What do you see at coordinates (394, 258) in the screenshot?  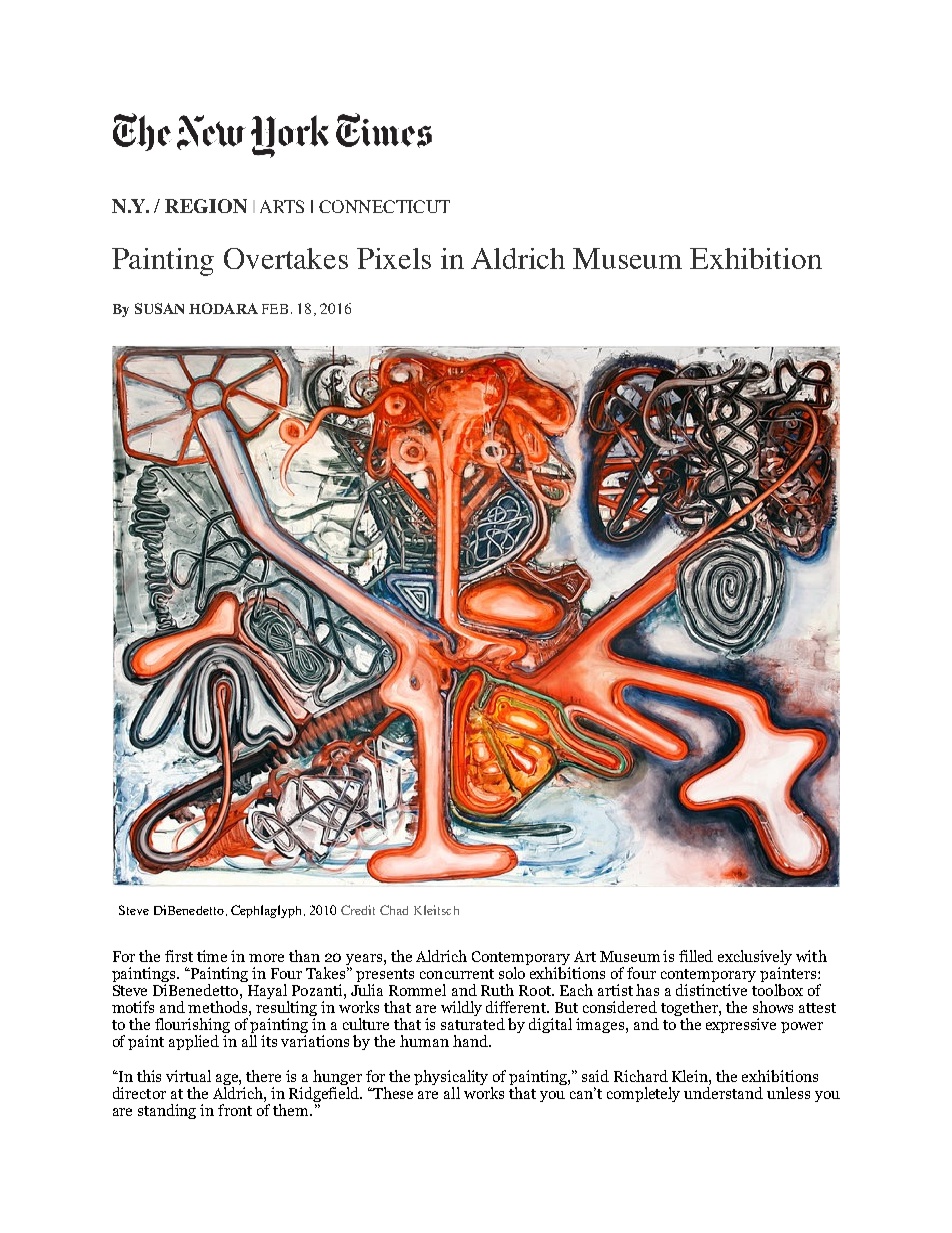 I see `Pixels` at bounding box center [394, 258].
